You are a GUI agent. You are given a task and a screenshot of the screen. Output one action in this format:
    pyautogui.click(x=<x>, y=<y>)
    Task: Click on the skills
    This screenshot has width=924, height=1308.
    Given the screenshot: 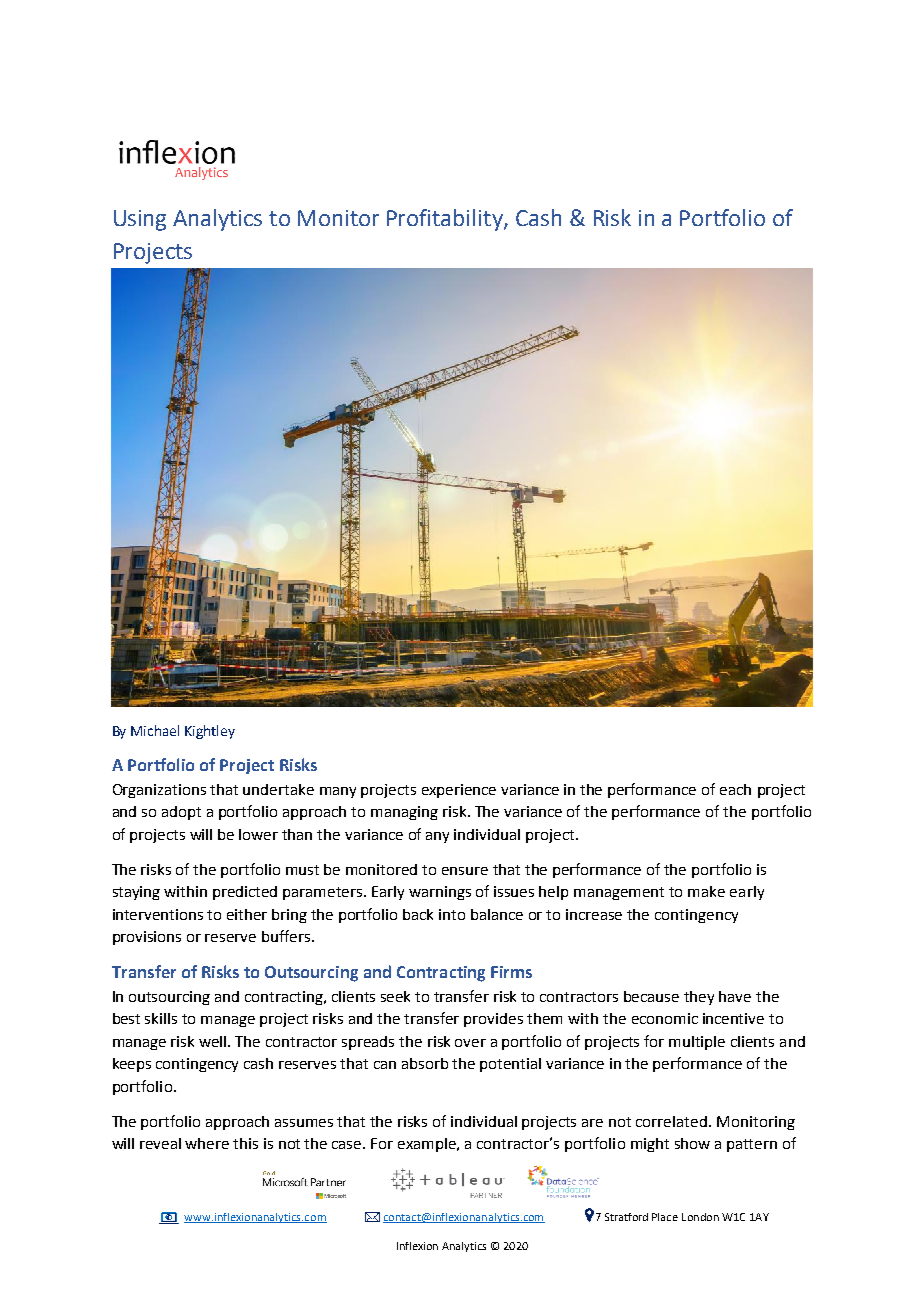 What is the action you would take?
    pyautogui.click(x=161, y=1018)
